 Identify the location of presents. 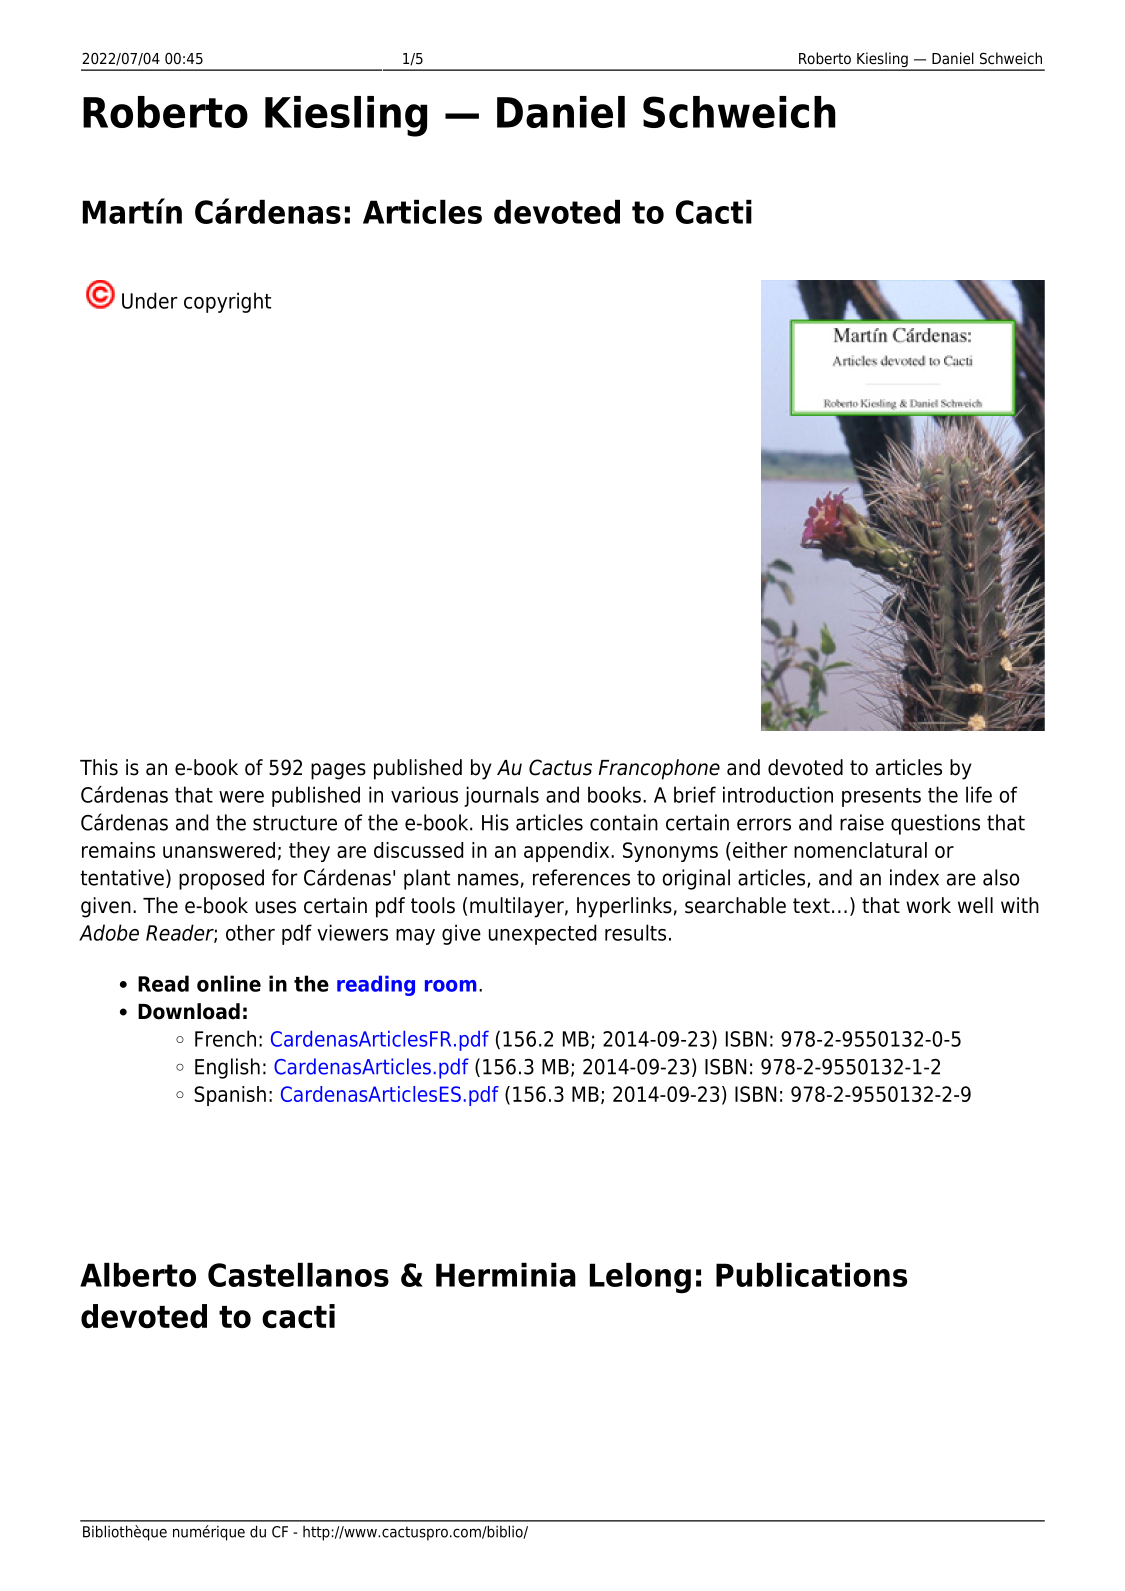
(881, 797).
